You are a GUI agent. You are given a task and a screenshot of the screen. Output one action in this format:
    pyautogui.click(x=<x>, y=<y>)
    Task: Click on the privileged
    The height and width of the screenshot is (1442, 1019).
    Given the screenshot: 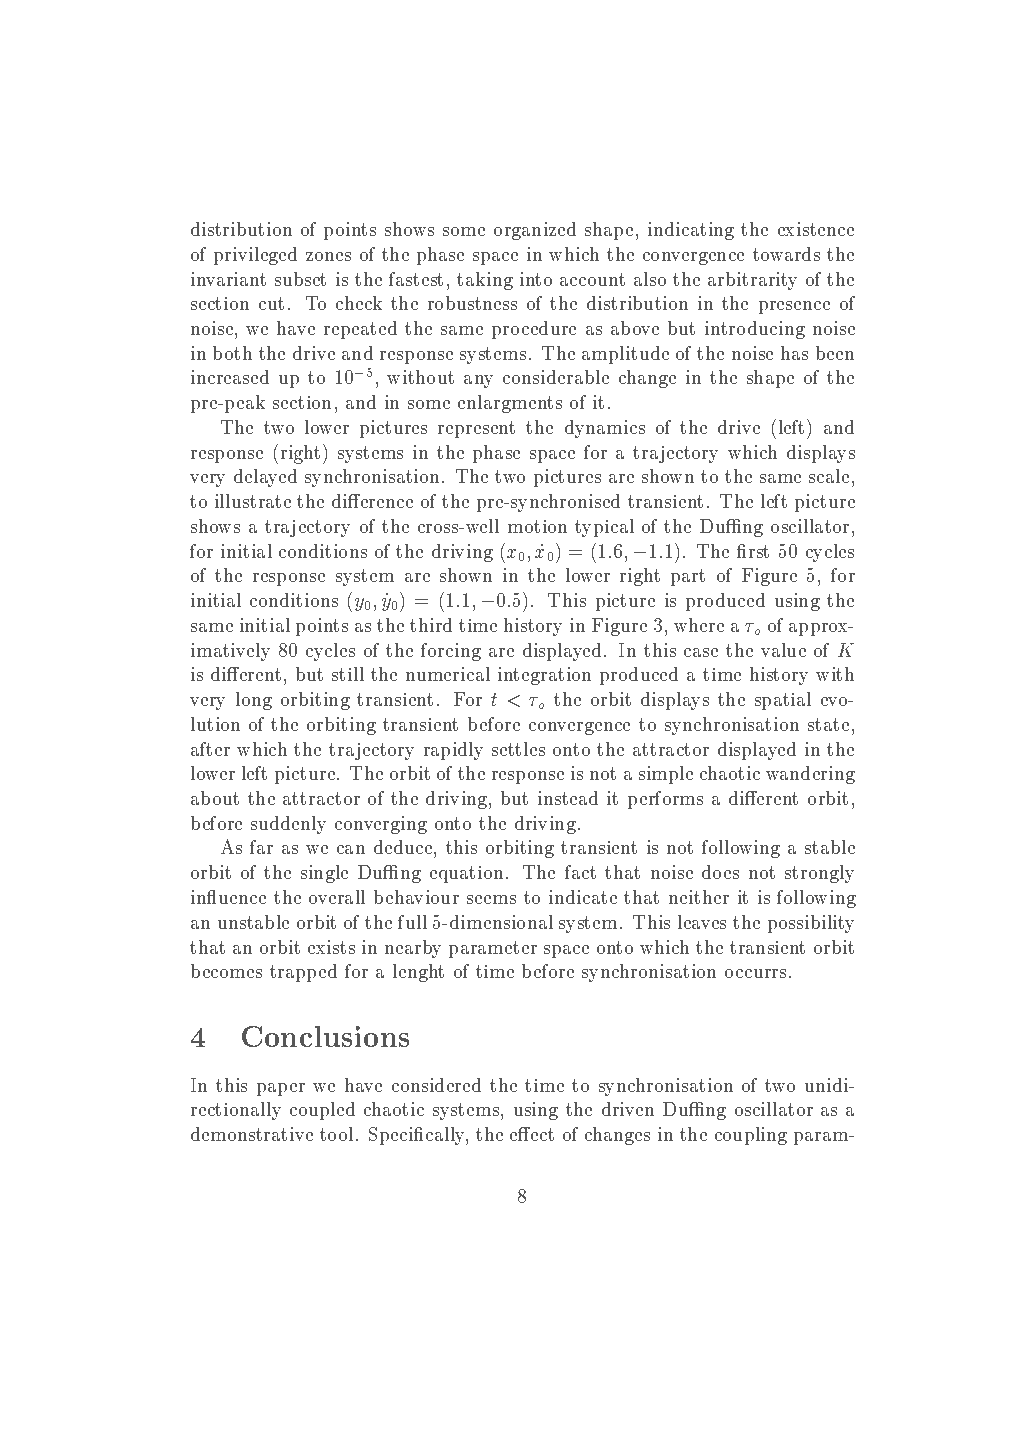 What is the action you would take?
    pyautogui.click(x=255, y=256)
